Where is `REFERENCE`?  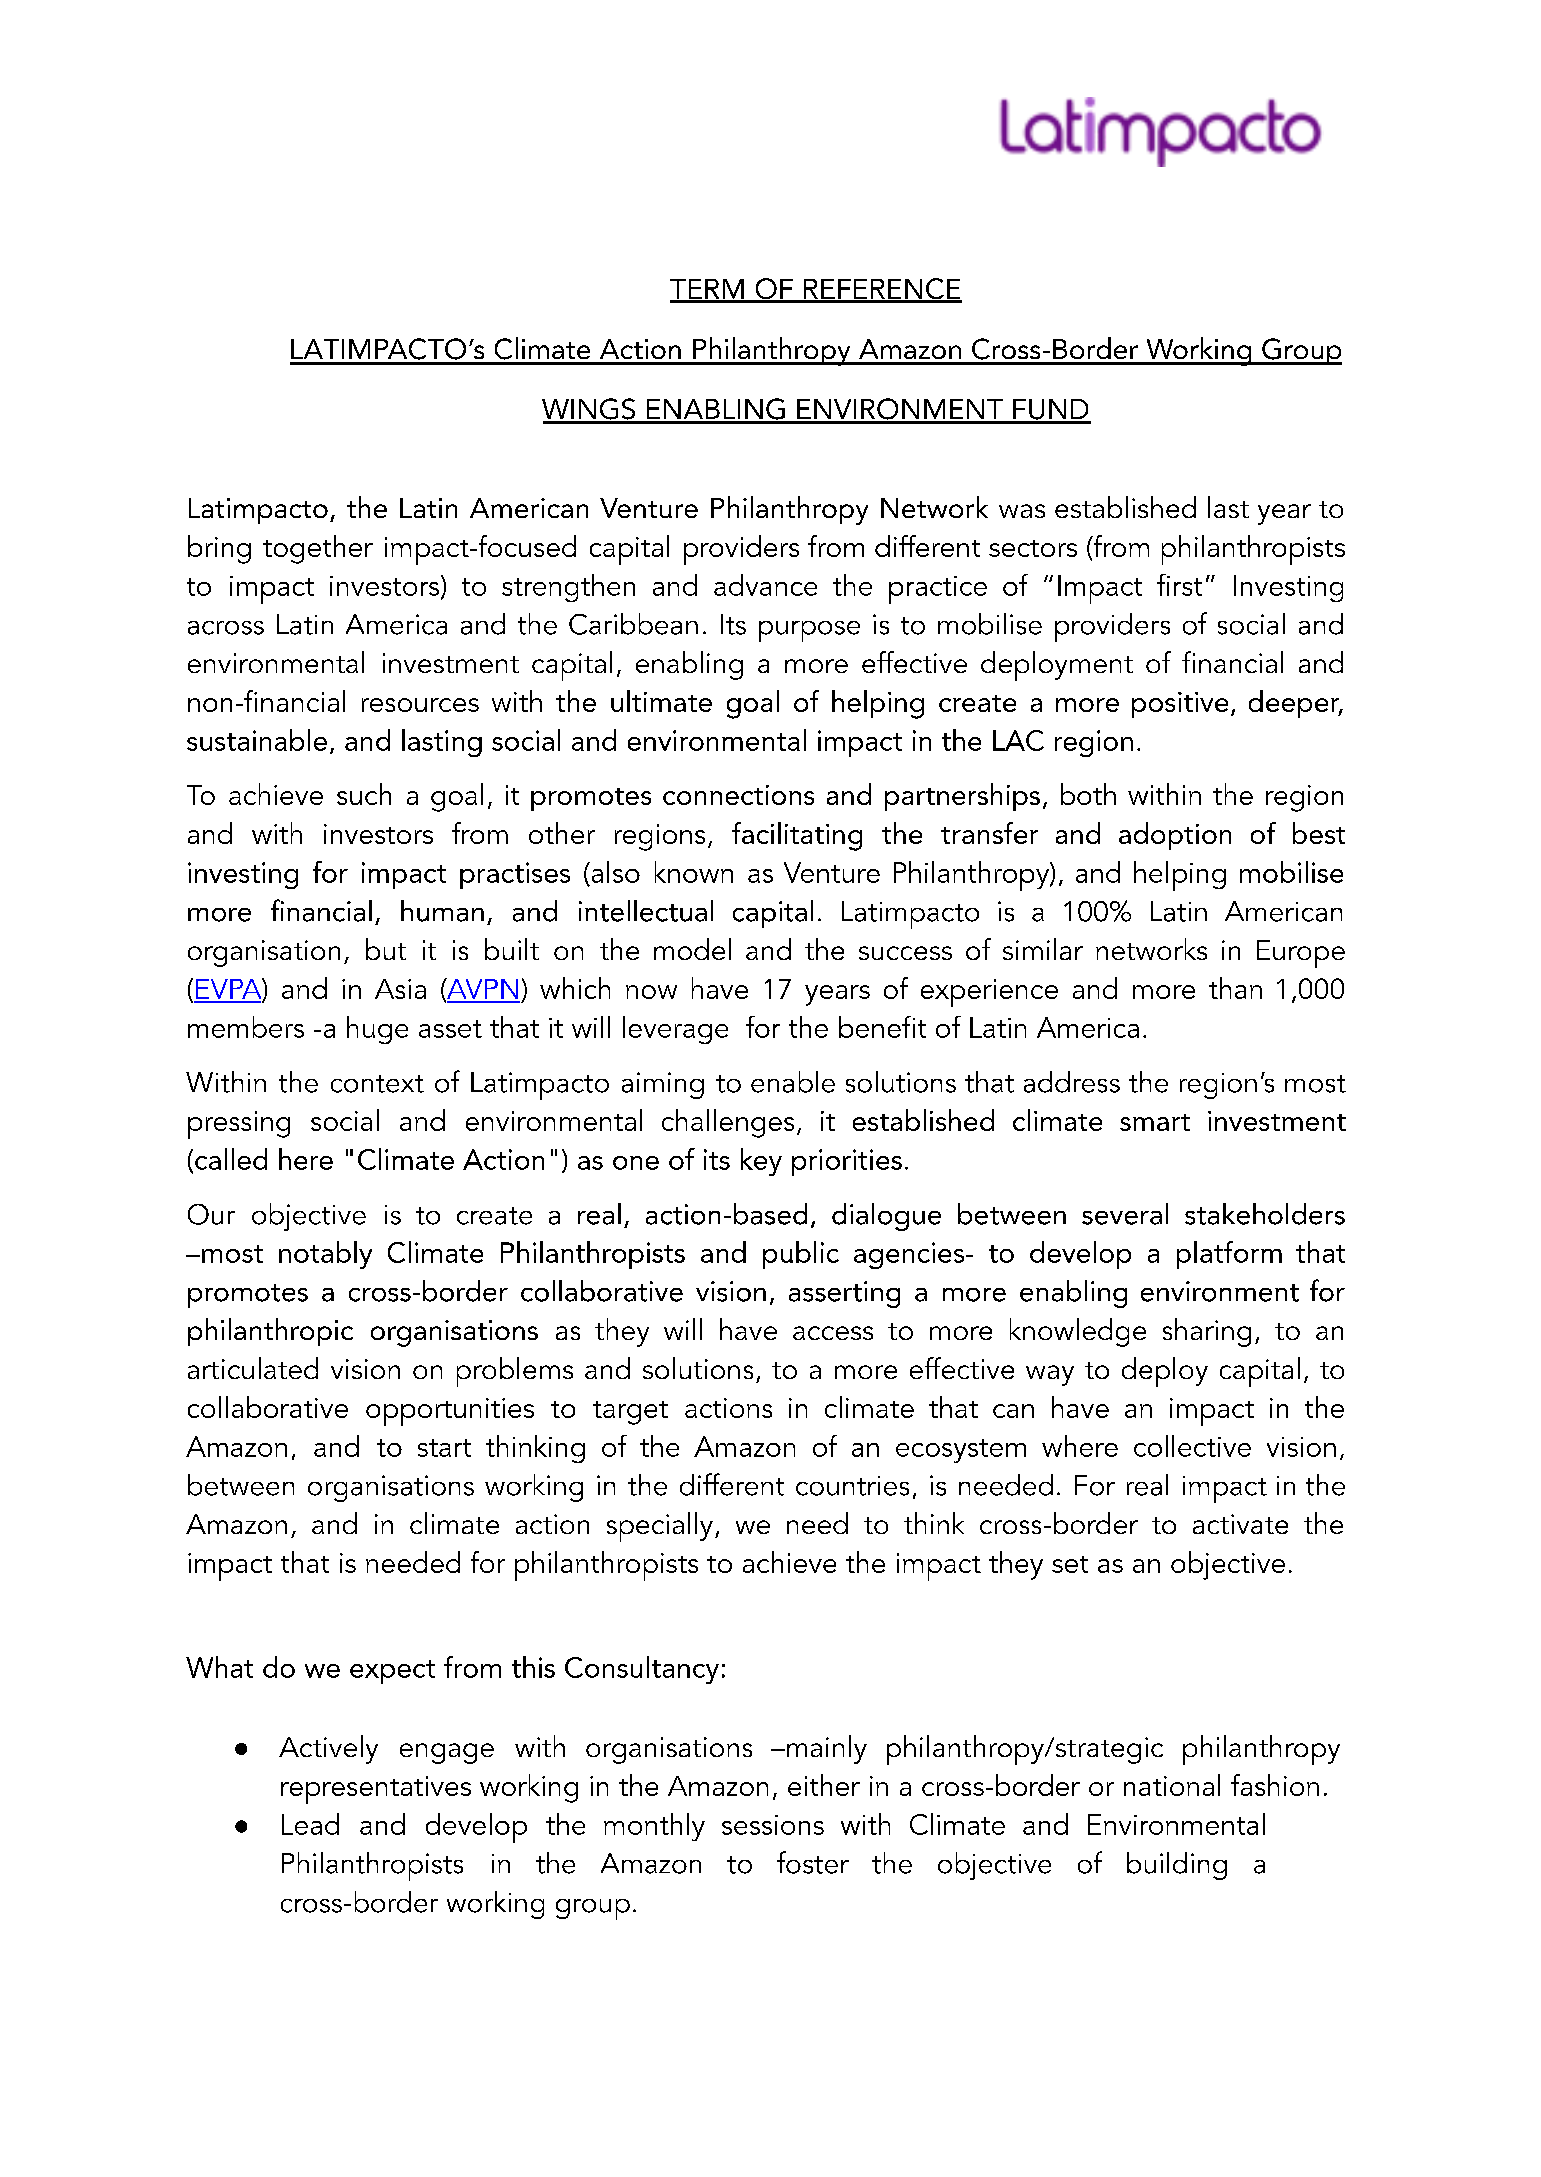
REFERENCE is located at coordinates (882, 290).
